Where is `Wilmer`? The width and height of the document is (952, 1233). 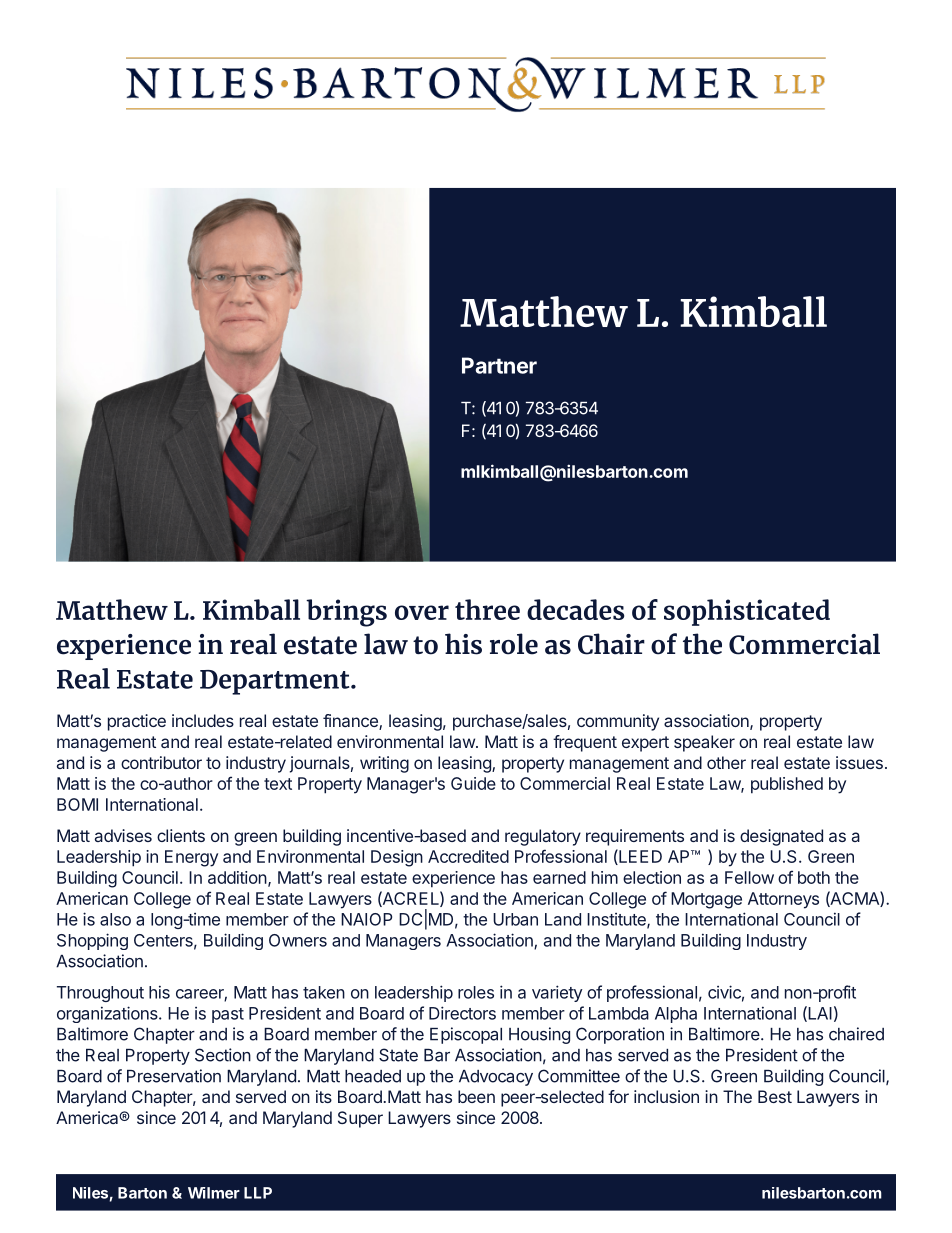 Wilmer is located at coordinates (214, 1193).
